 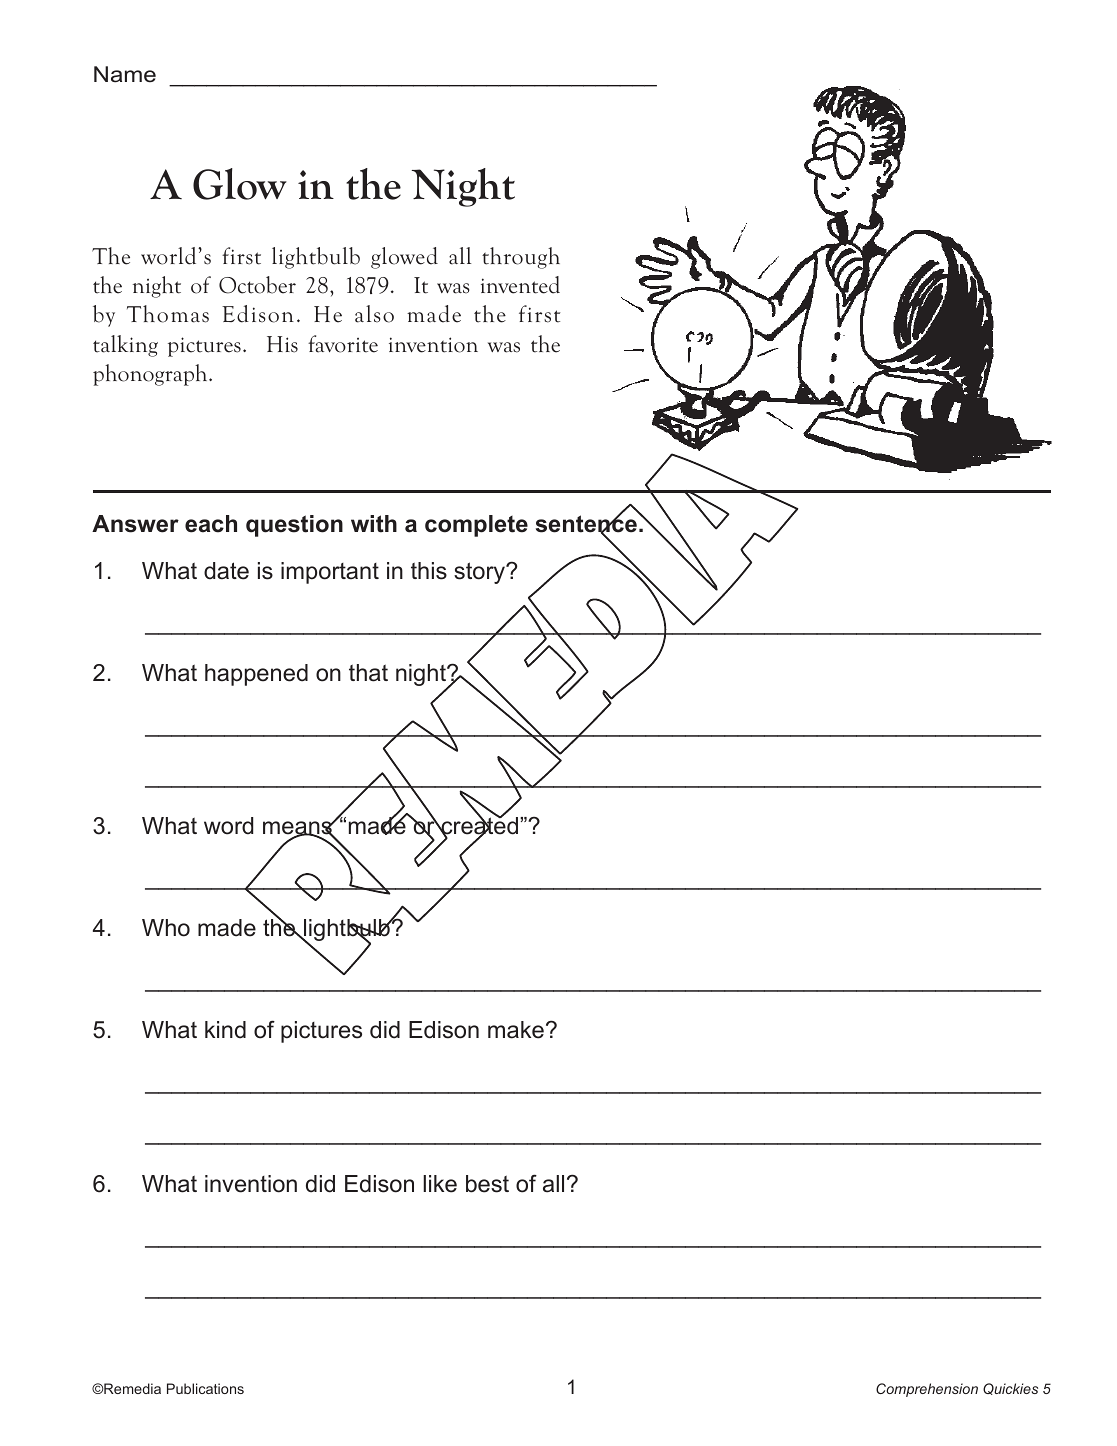 I want to click on through, so click(x=521, y=258).
